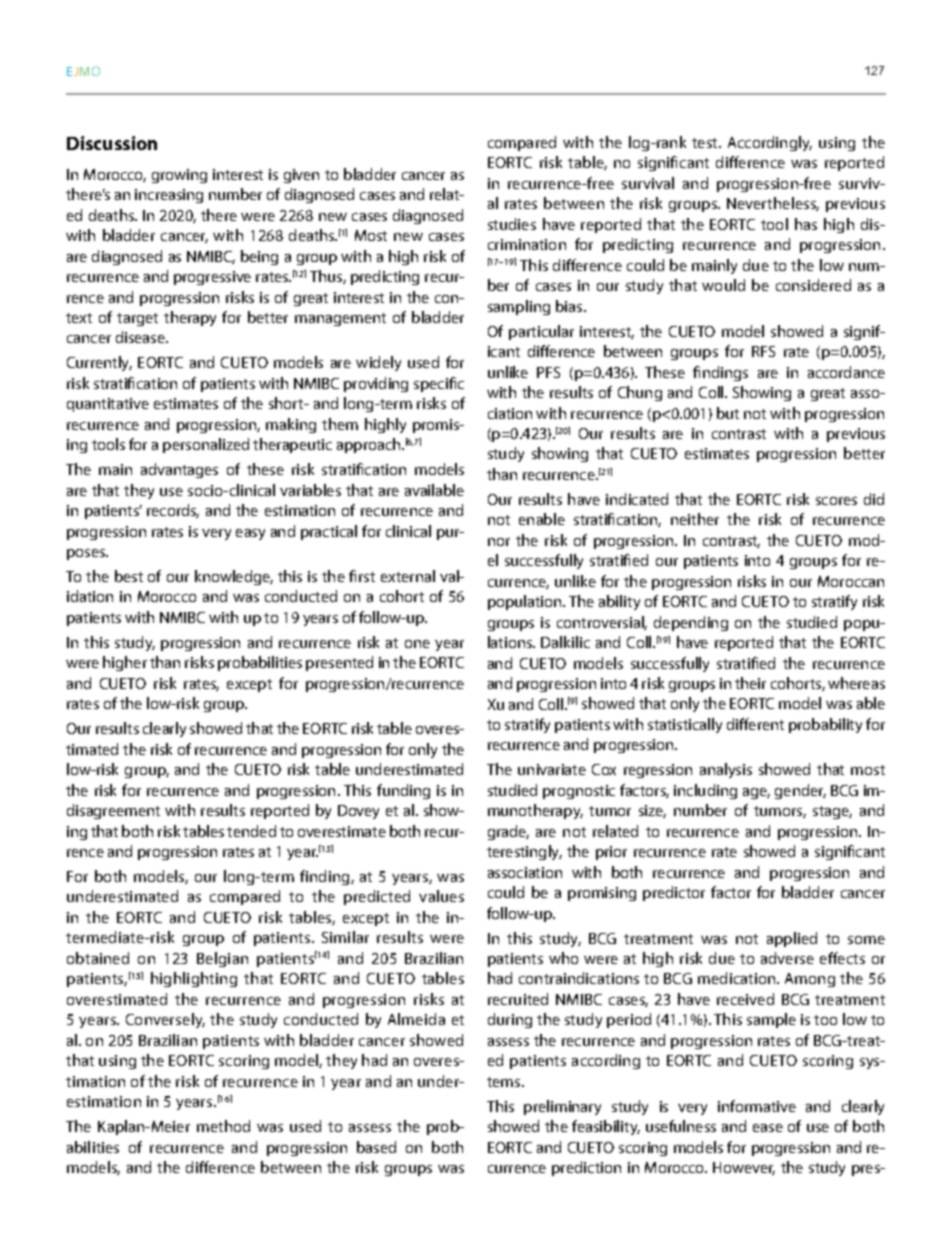 This page has width=952, height=1240. Describe the element at coordinates (223, 1126) in the page. I see `method` at that location.
